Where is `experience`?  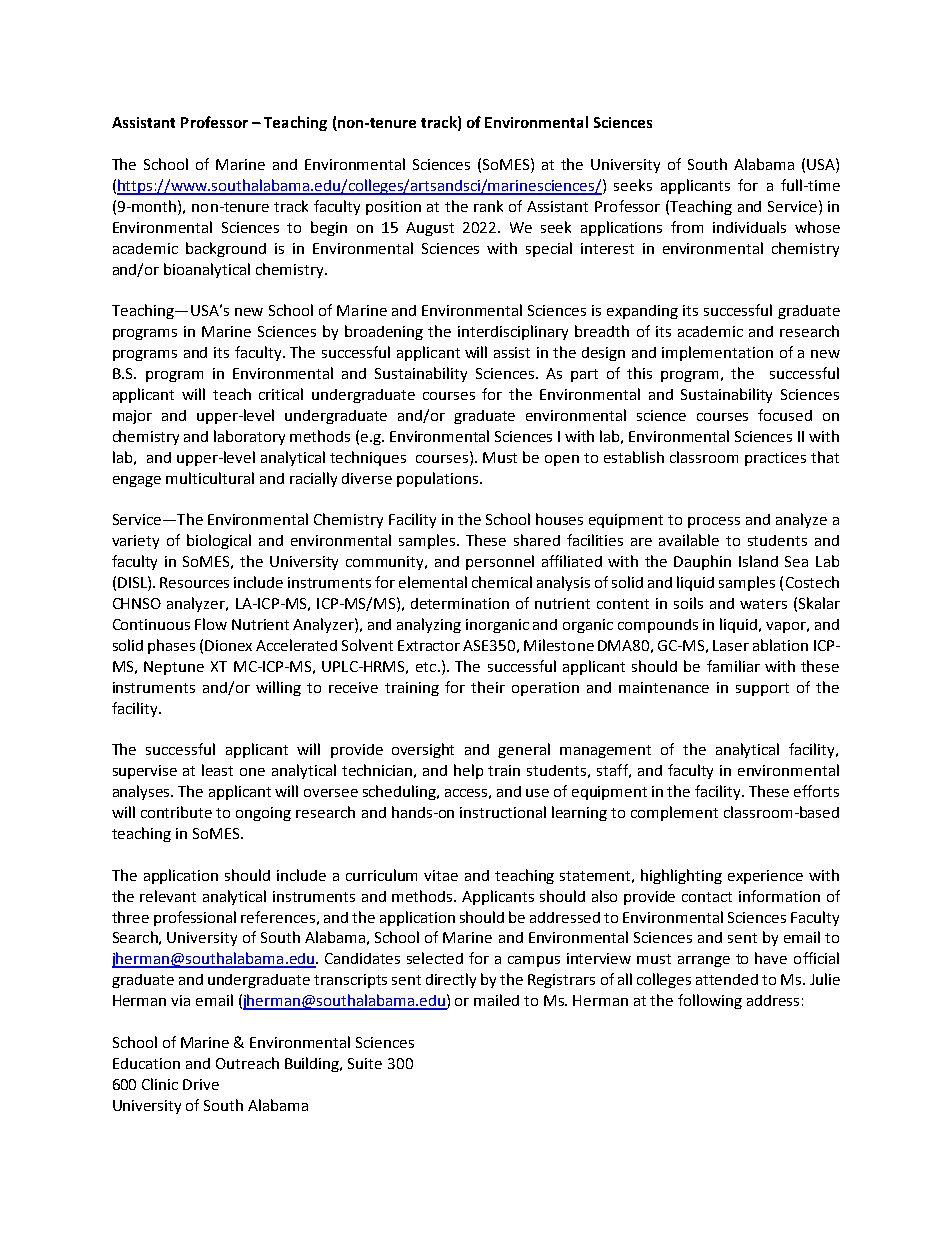
experience is located at coordinates (765, 877).
